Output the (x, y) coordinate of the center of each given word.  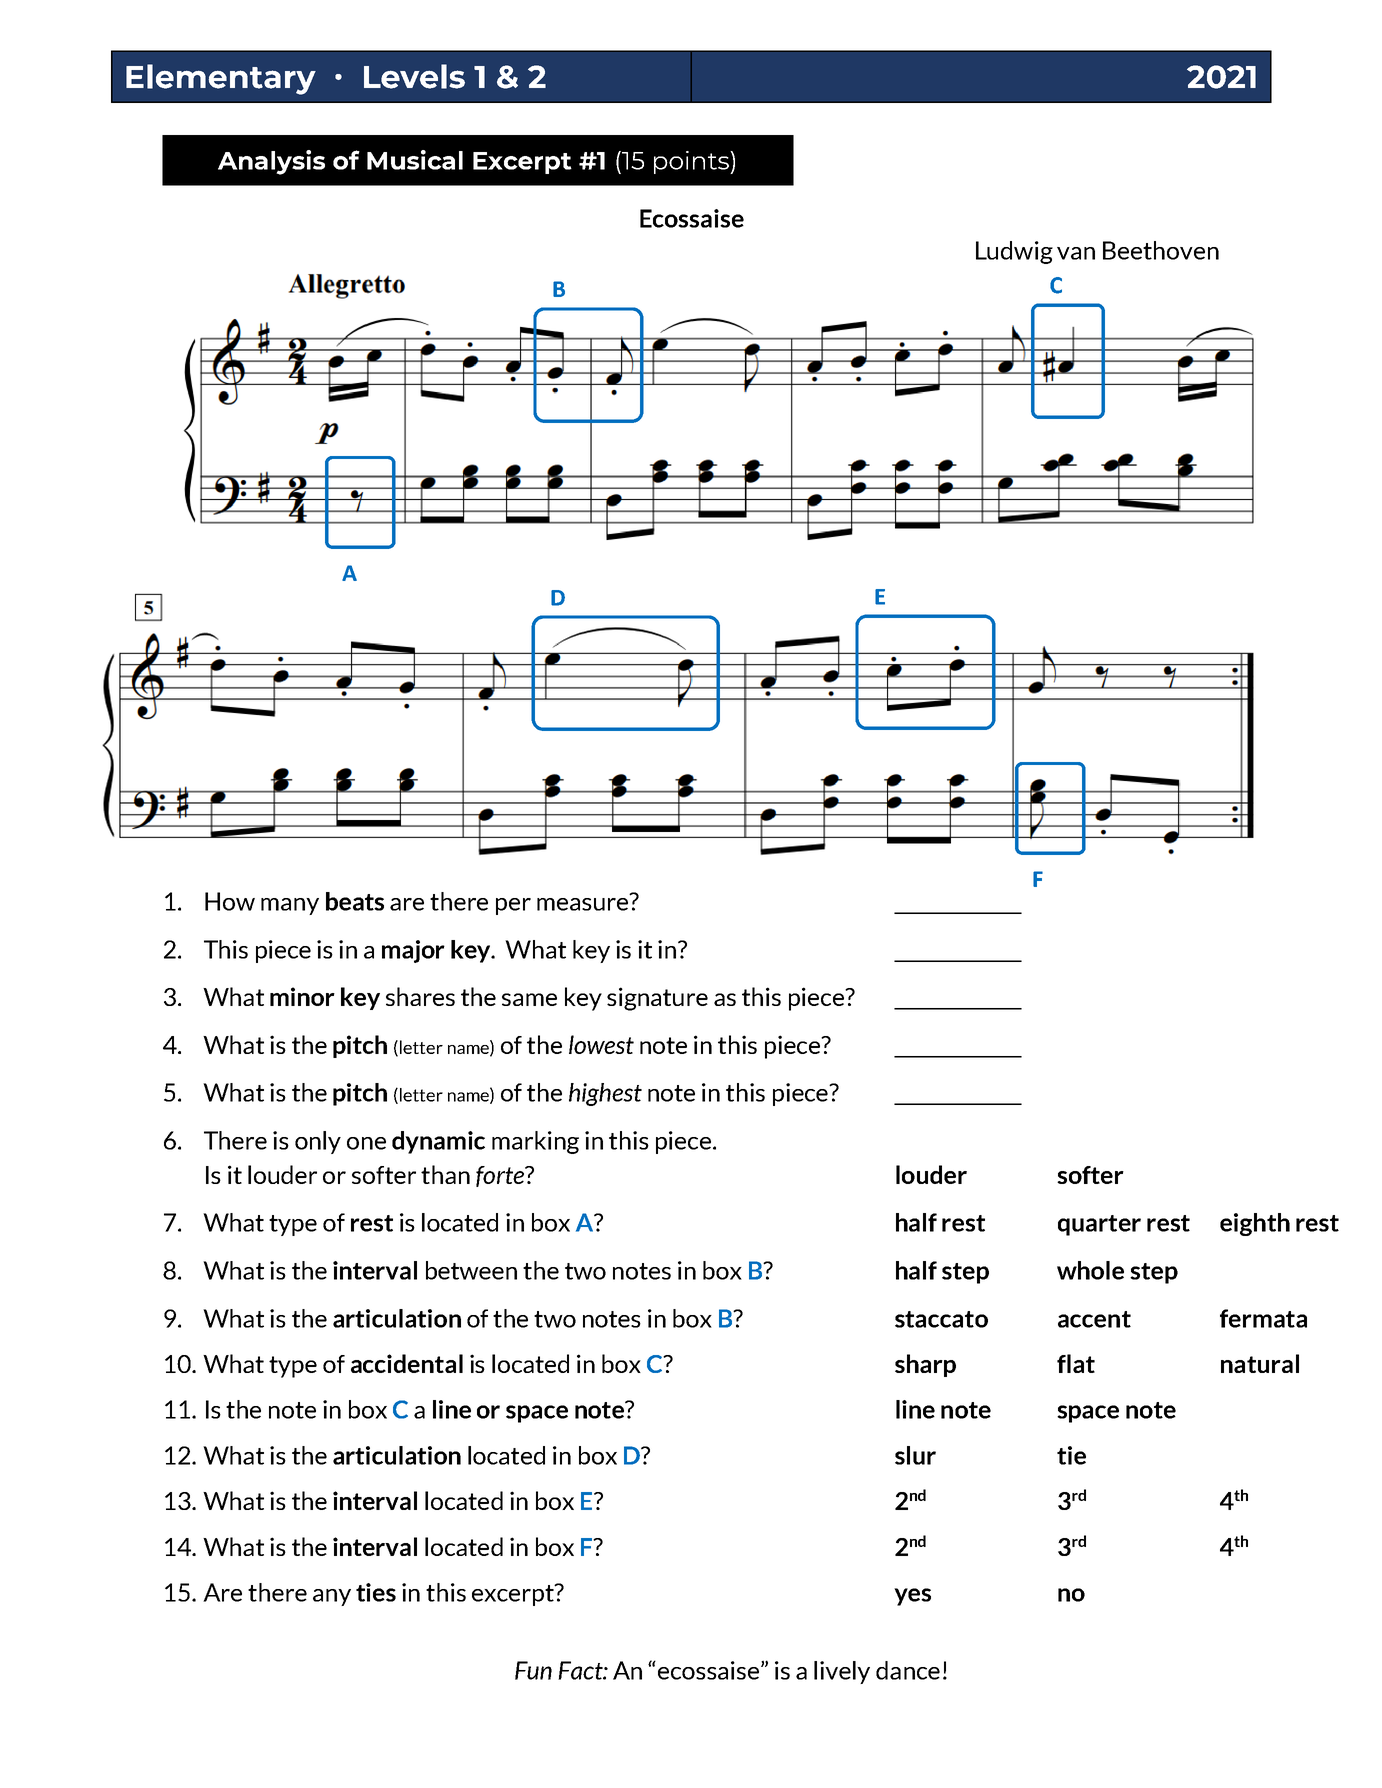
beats (355, 901)
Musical (415, 160)
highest (605, 1094)
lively (842, 1672)
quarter (1099, 1225)
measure (584, 903)
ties (376, 1592)
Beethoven (1161, 250)
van (1076, 253)
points (692, 162)
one (366, 1143)
